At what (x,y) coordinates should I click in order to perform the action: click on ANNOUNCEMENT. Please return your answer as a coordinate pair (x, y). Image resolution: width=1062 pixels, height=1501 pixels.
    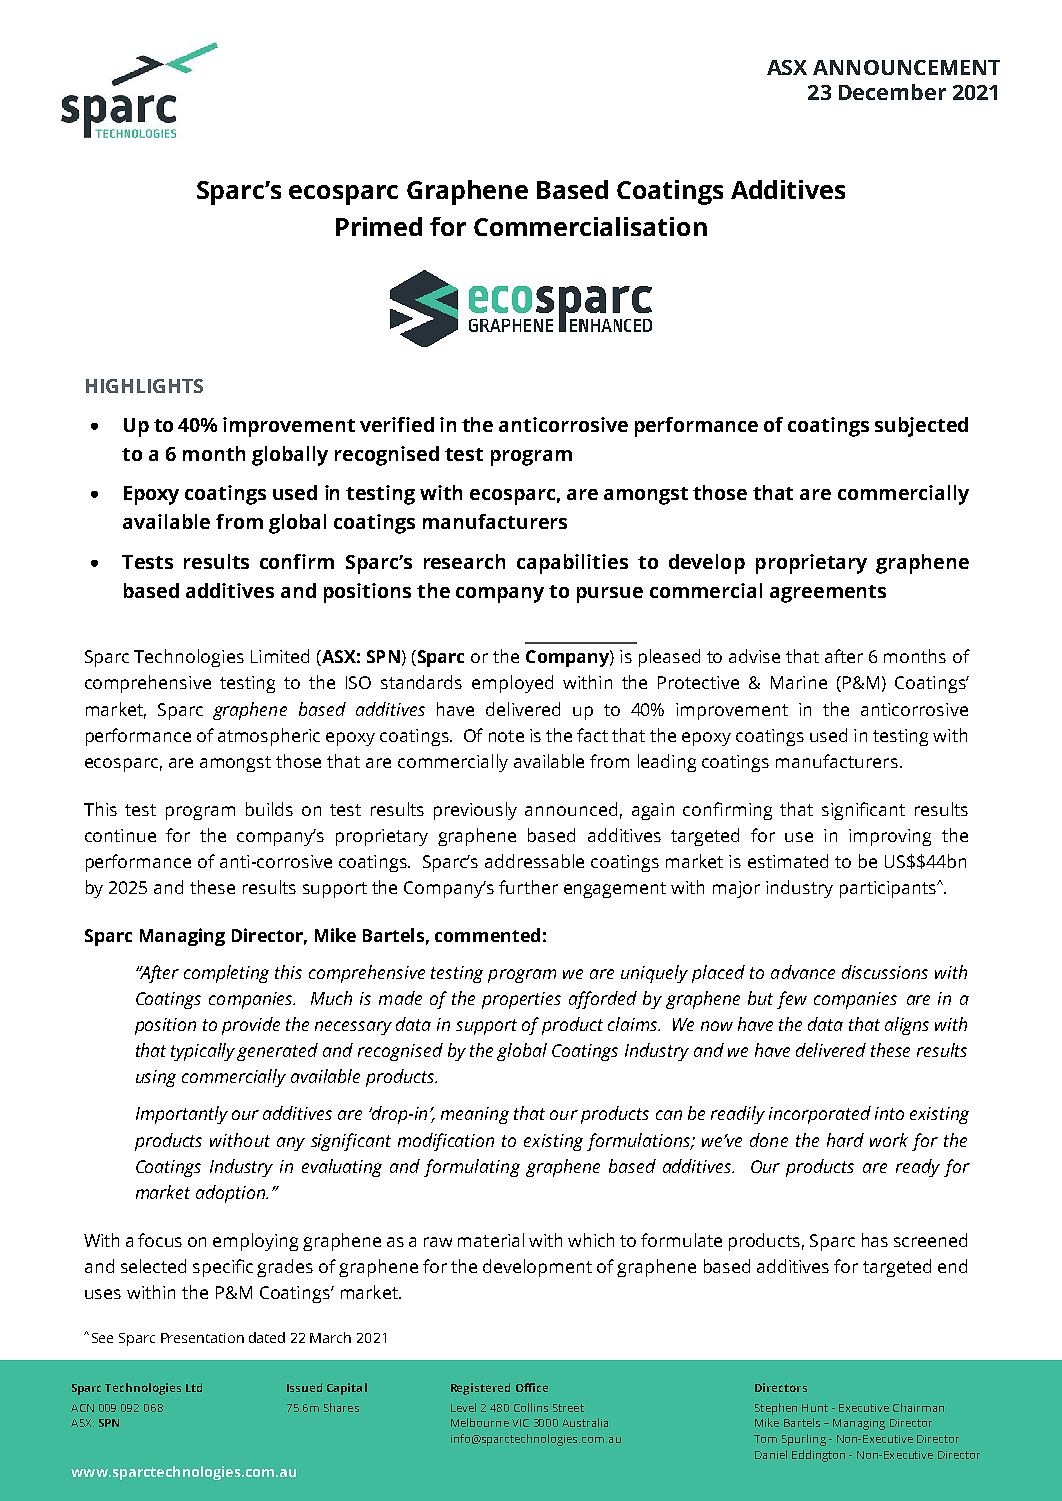
    Looking at the image, I should click on (906, 67).
